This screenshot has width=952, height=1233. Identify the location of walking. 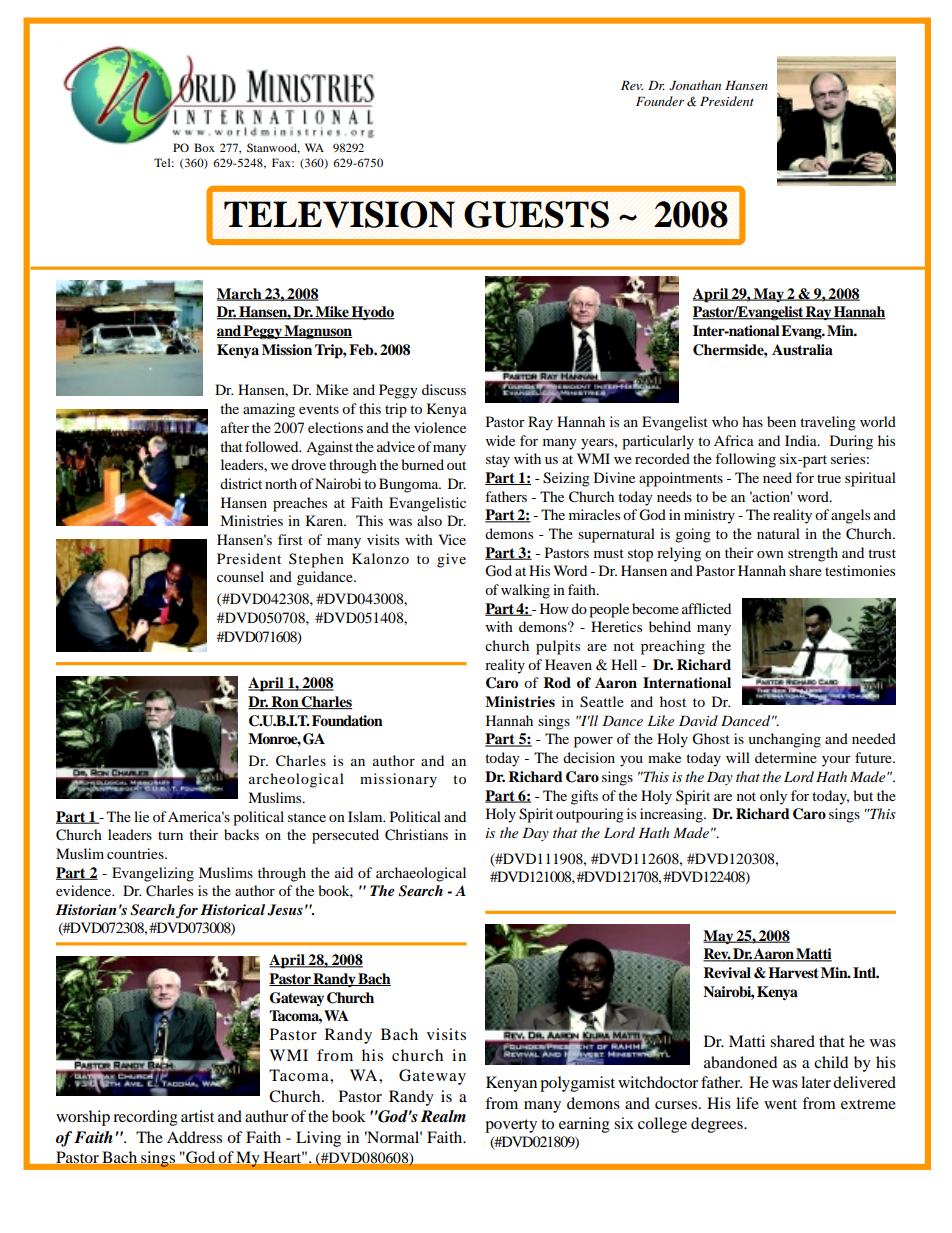
(525, 591).
